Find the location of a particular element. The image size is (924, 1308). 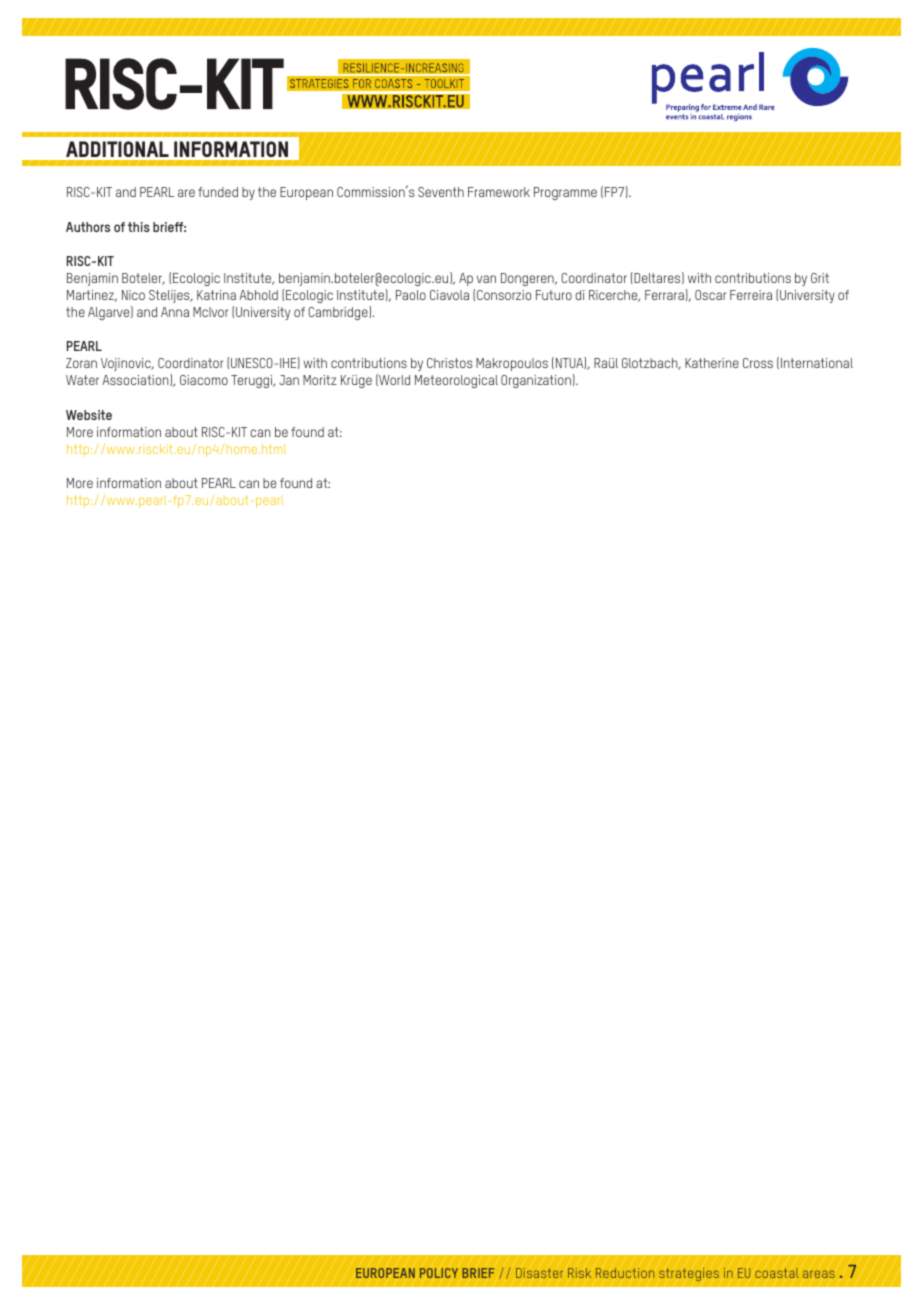

Risk is located at coordinates (579, 1273).
